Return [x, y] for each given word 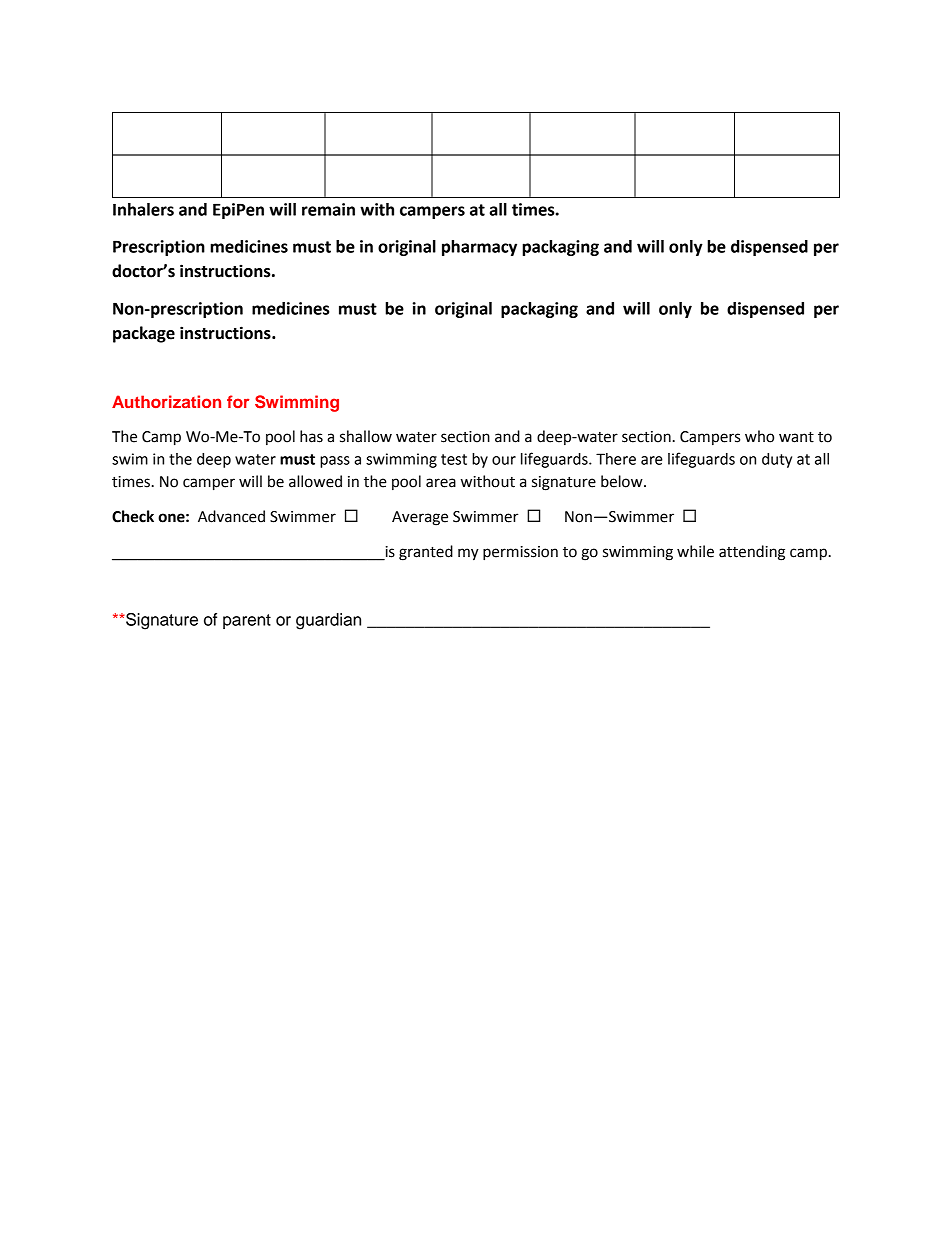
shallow [366, 436]
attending [752, 553]
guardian [328, 621]
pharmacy [479, 248]
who [759, 436]
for [238, 401]
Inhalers [143, 209]
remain [328, 209]
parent [247, 621]
